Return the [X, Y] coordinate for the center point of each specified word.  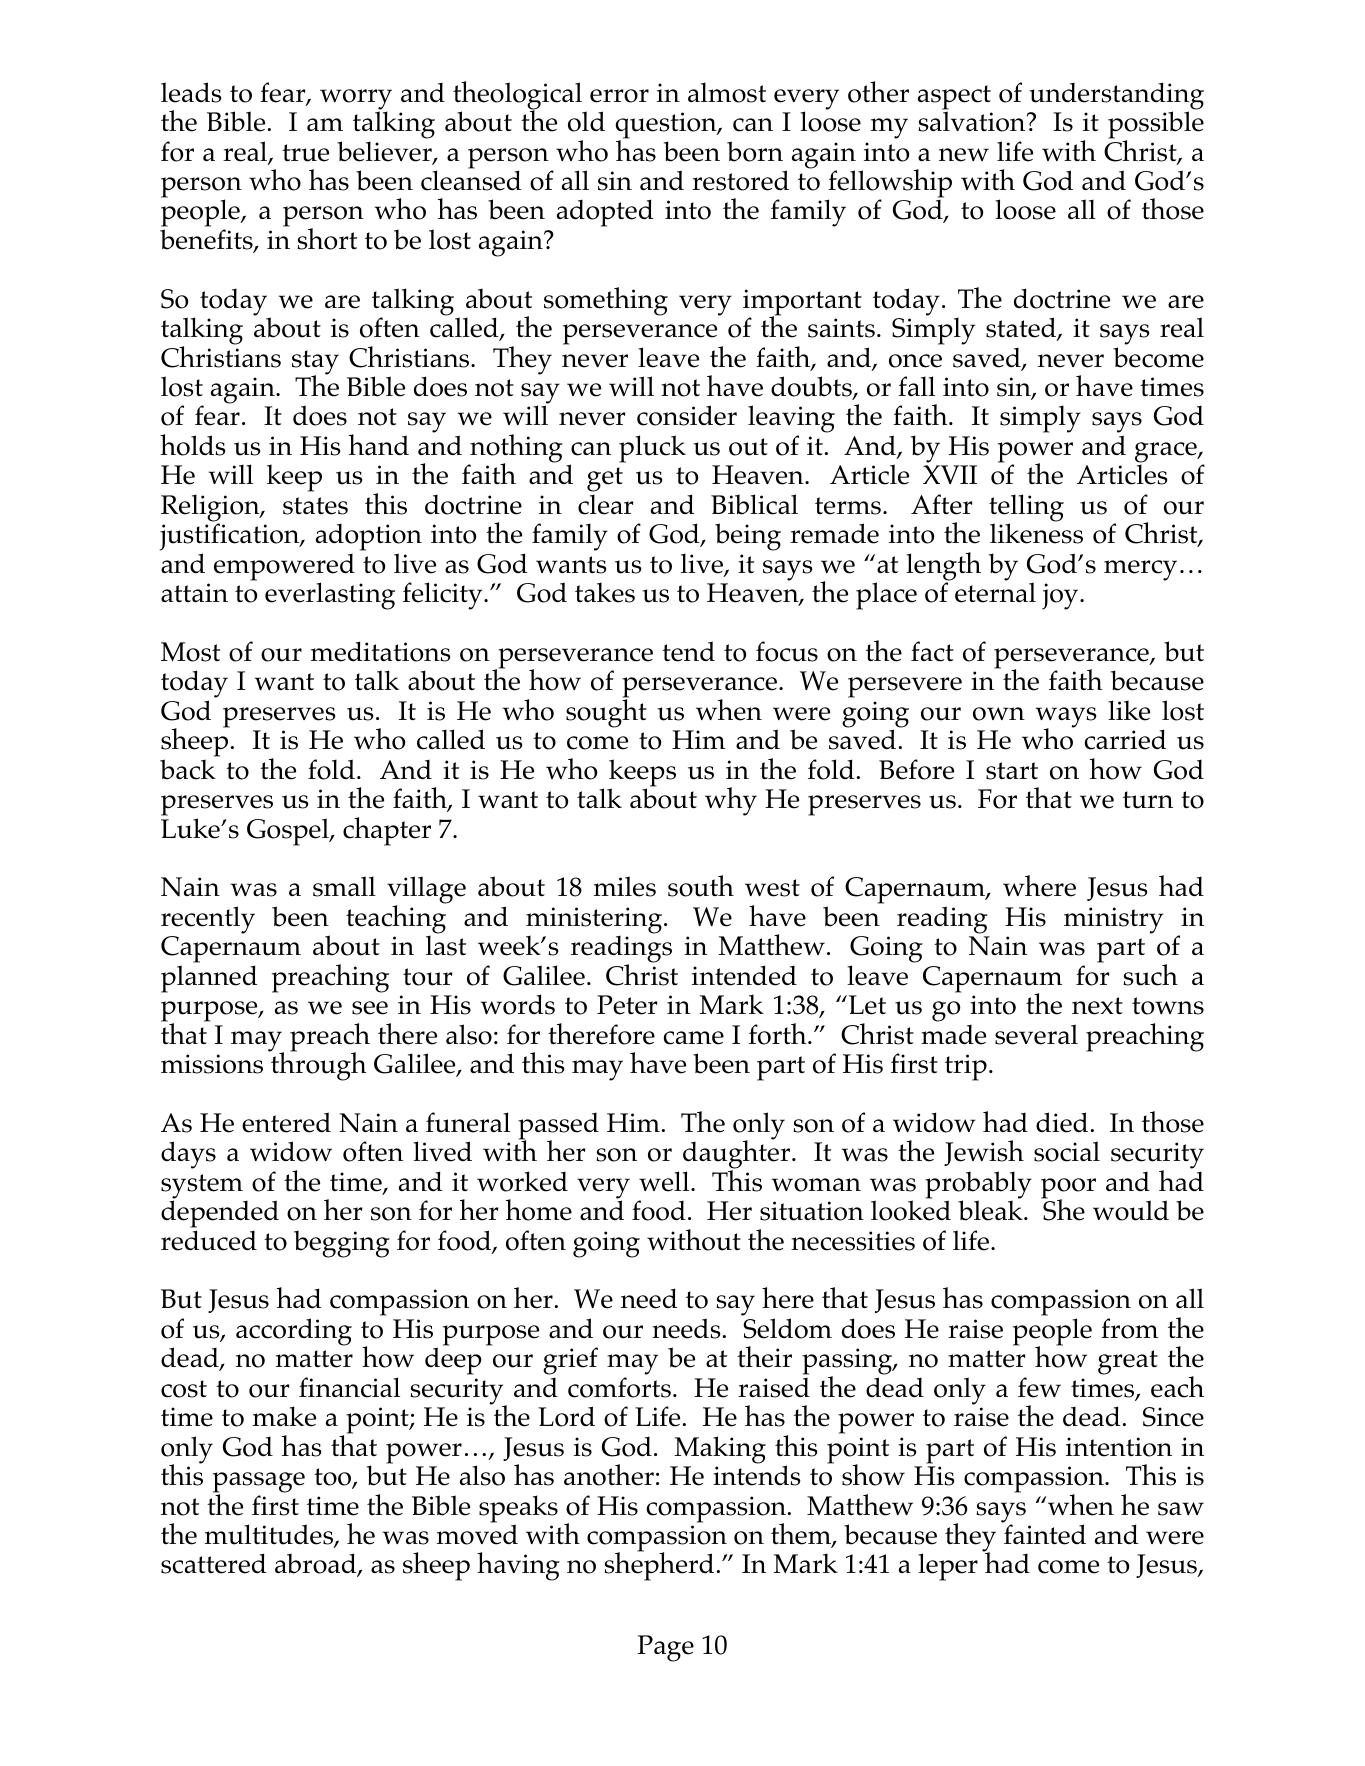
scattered [214, 1563]
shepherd [659, 1566]
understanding [1116, 97]
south [701, 886]
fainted [1044, 1533]
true [305, 153]
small [344, 886]
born [755, 151]
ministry [1113, 920]
